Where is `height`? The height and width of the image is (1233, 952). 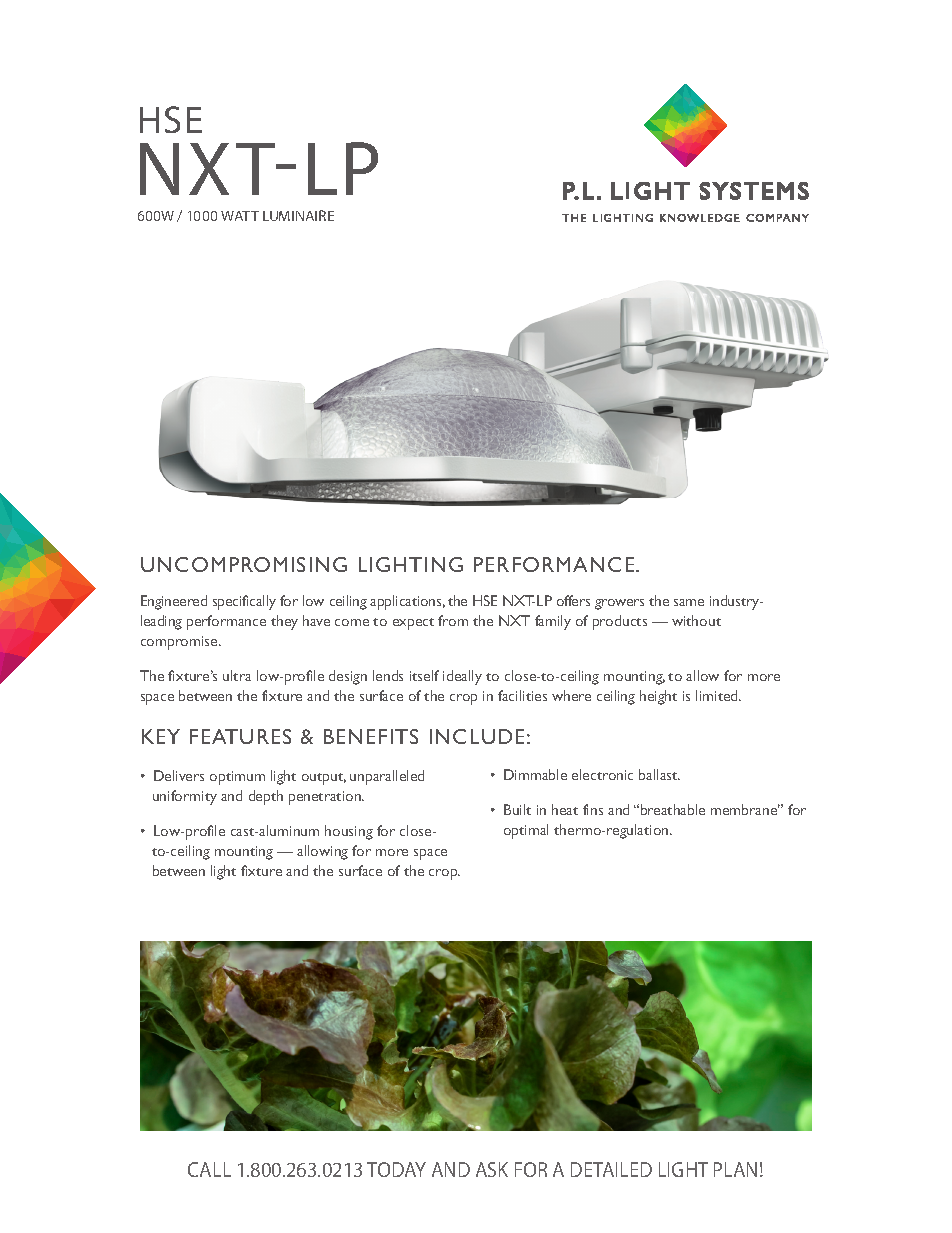
height is located at coordinates (658, 697).
